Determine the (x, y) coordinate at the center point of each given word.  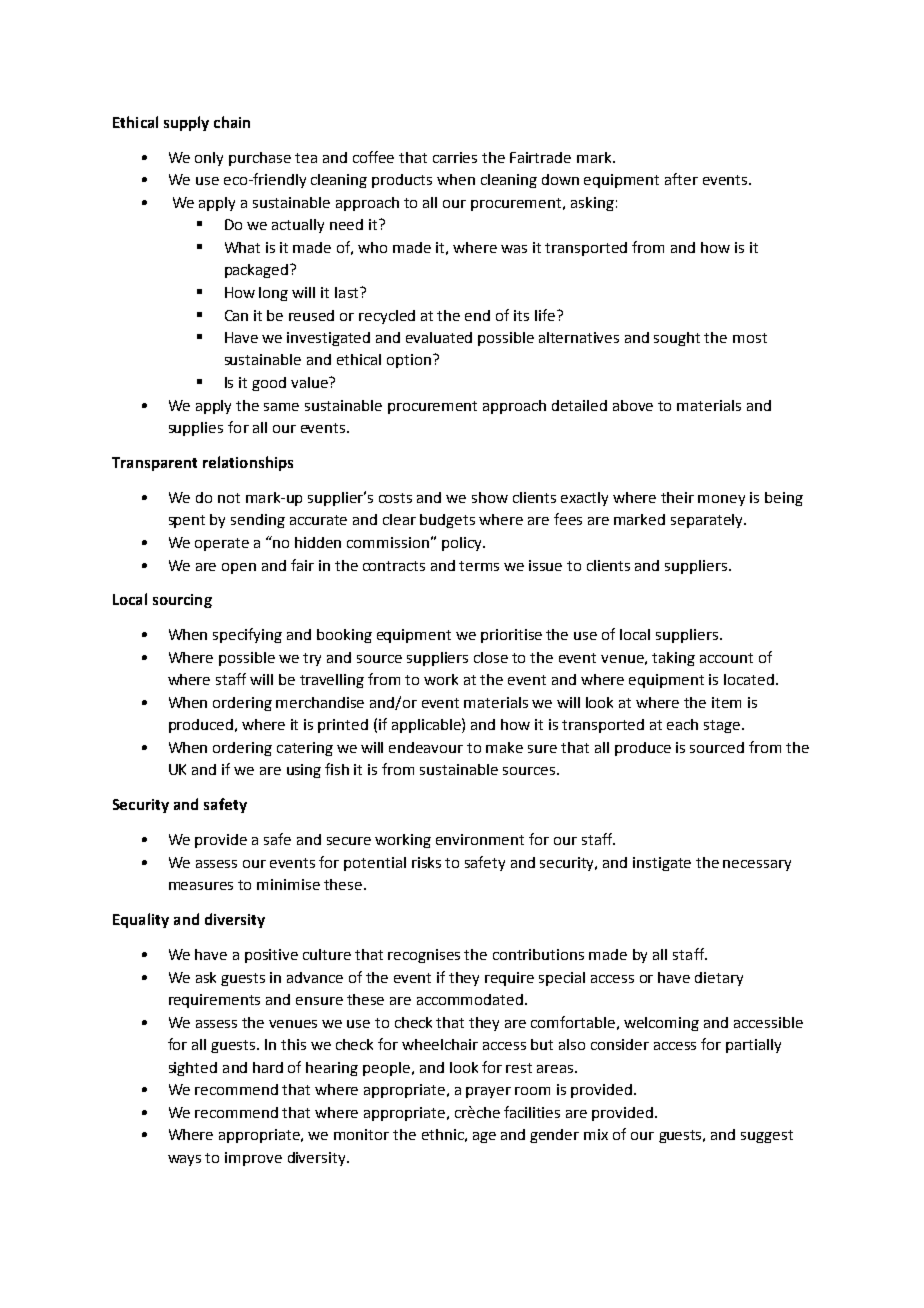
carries (455, 157)
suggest (767, 1136)
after (681, 179)
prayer (488, 1092)
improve (253, 1159)
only (209, 159)
